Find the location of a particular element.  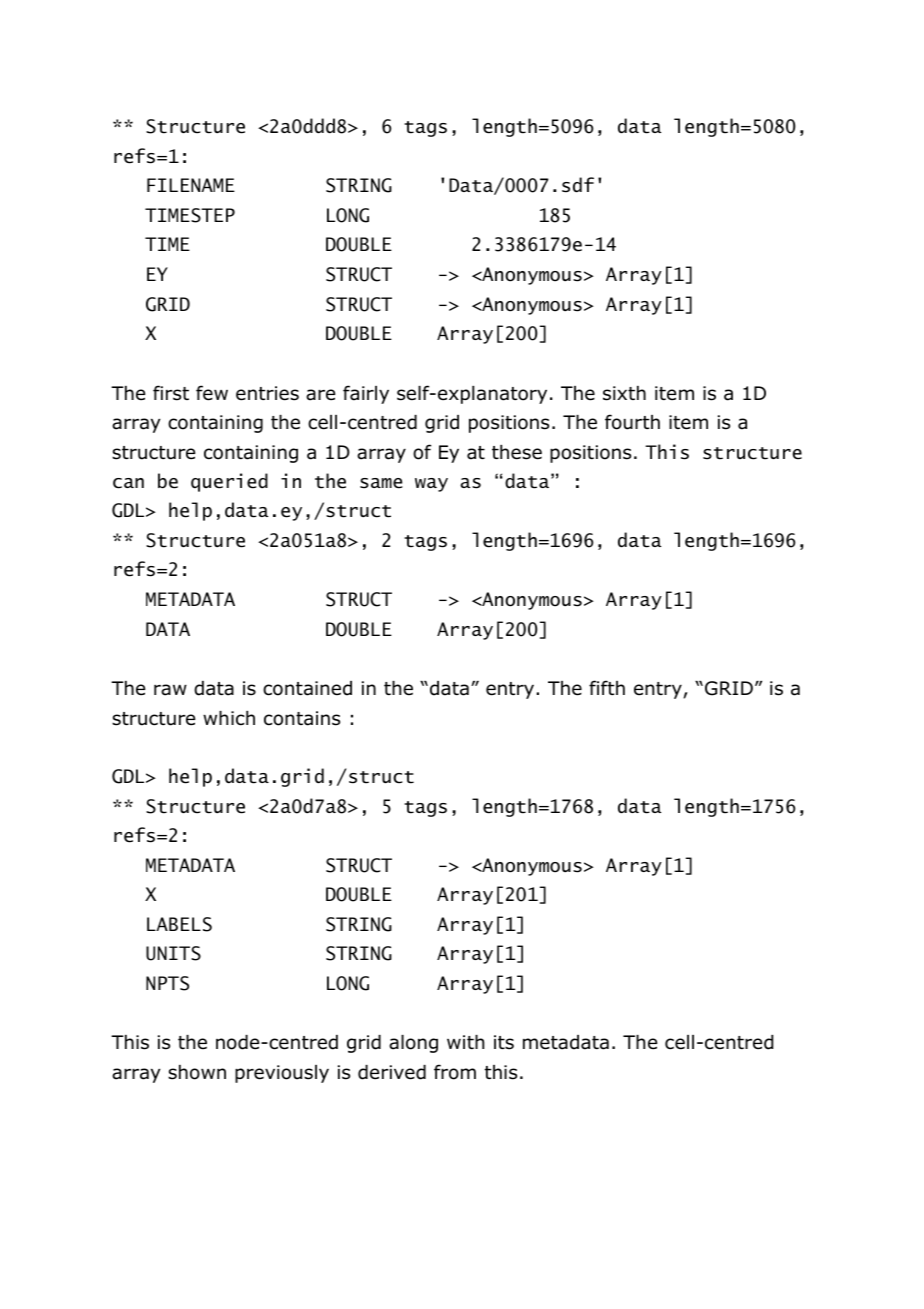

these is located at coordinates (517, 452).
